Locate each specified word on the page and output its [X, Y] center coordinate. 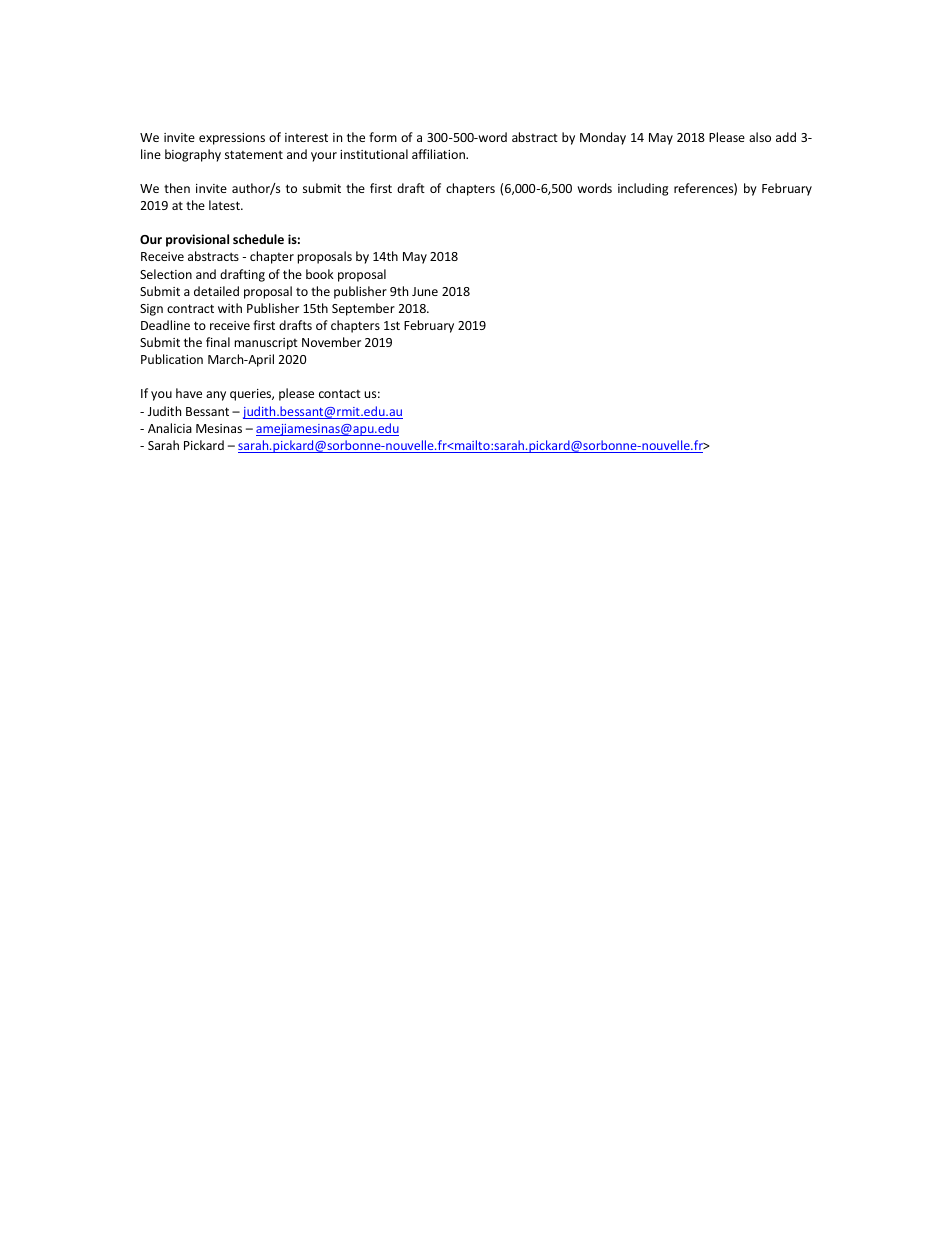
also [760, 137]
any [216, 396]
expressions [232, 139]
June [425, 291]
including [643, 189]
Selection [166, 274]
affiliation [439, 154]
